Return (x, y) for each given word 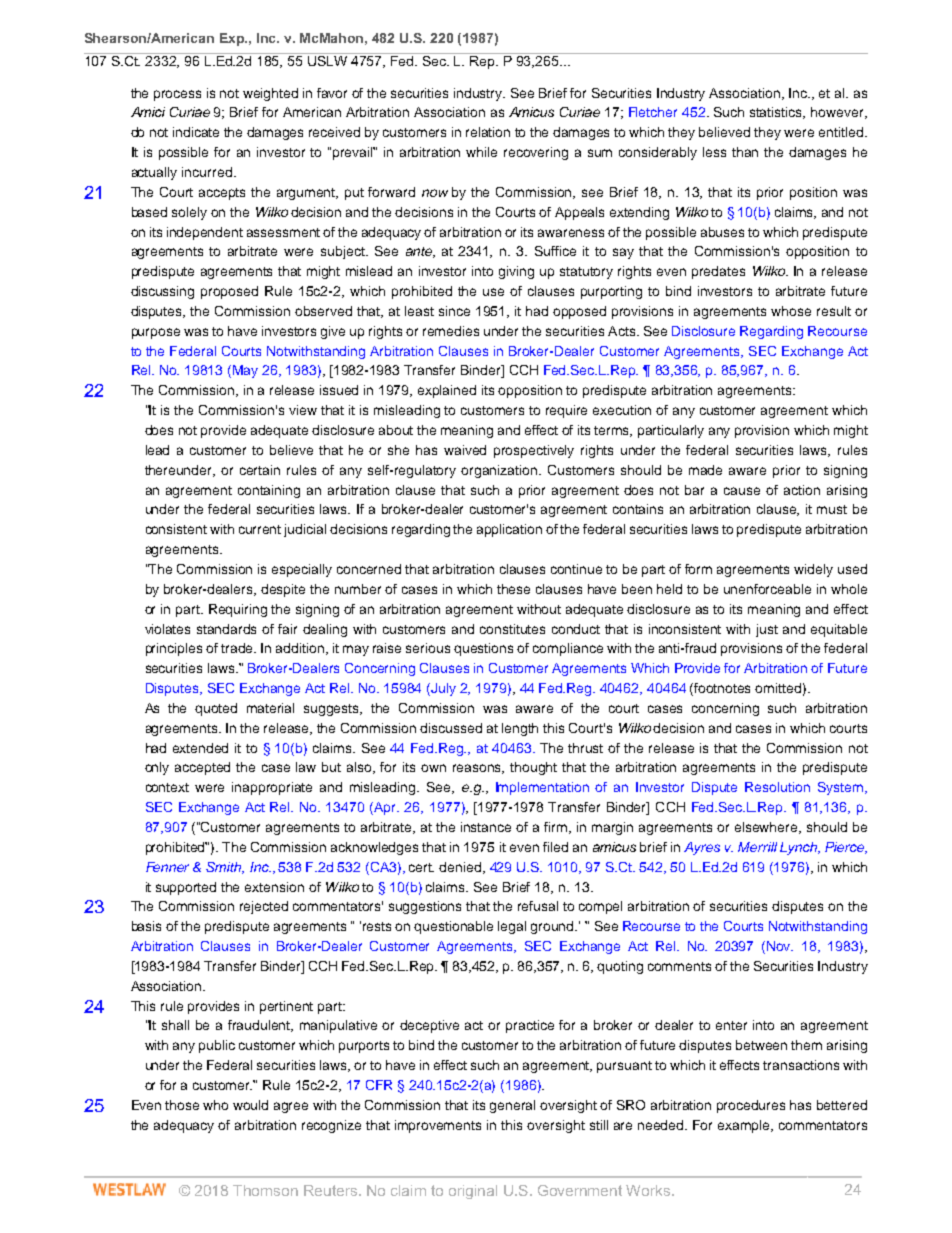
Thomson (265, 1190)
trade (238, 648)
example (745, 1126)
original (473, 1192)
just (767, 630)
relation (488, 132)
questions (483, 649)
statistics (777, 113)
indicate (196, 132)
